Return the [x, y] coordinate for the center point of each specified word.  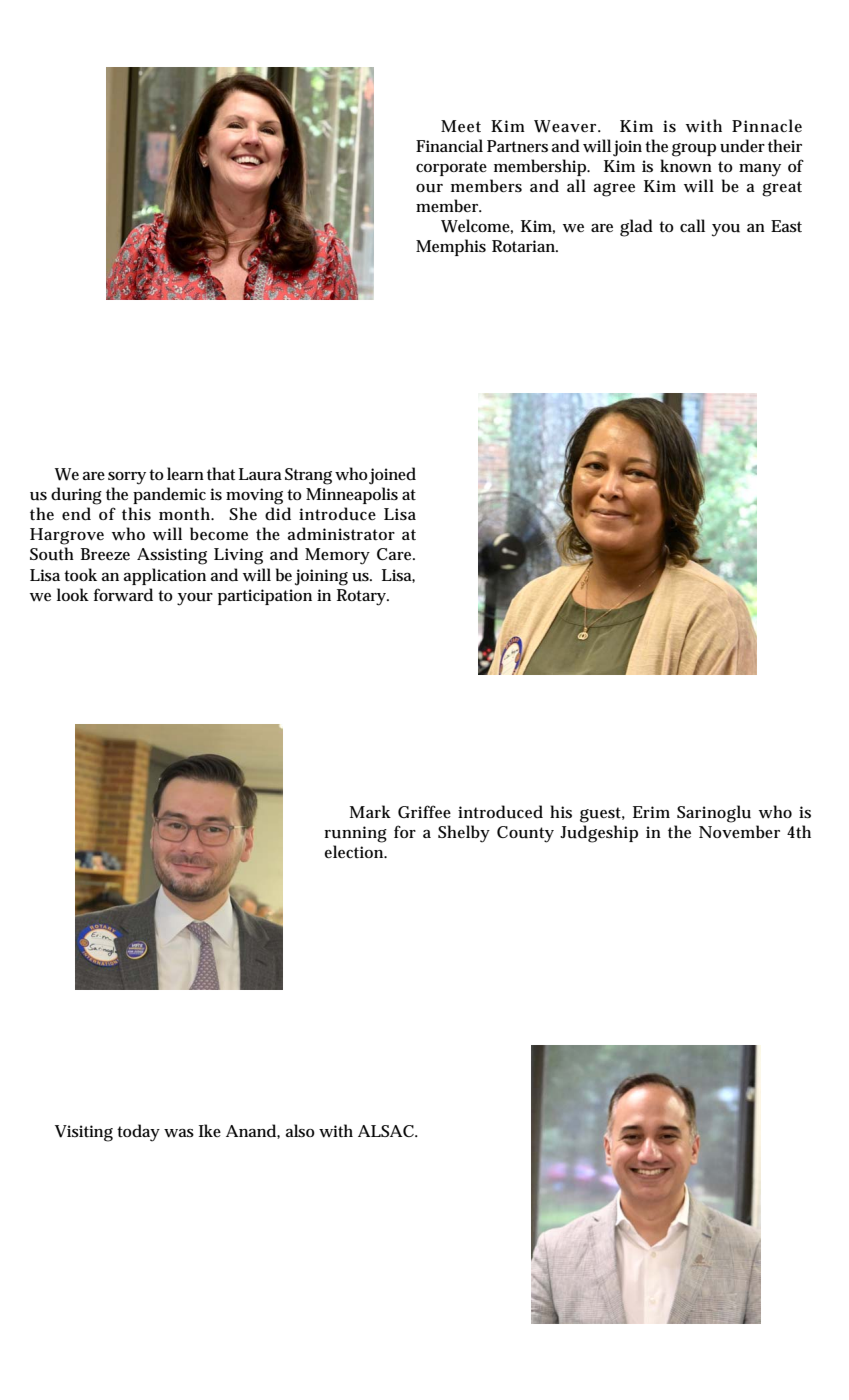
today [138, 1133]
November [739, 831]
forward [123, 595]
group [694, 150]
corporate [451, 168]
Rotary [363, 597]
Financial [449, 145]
